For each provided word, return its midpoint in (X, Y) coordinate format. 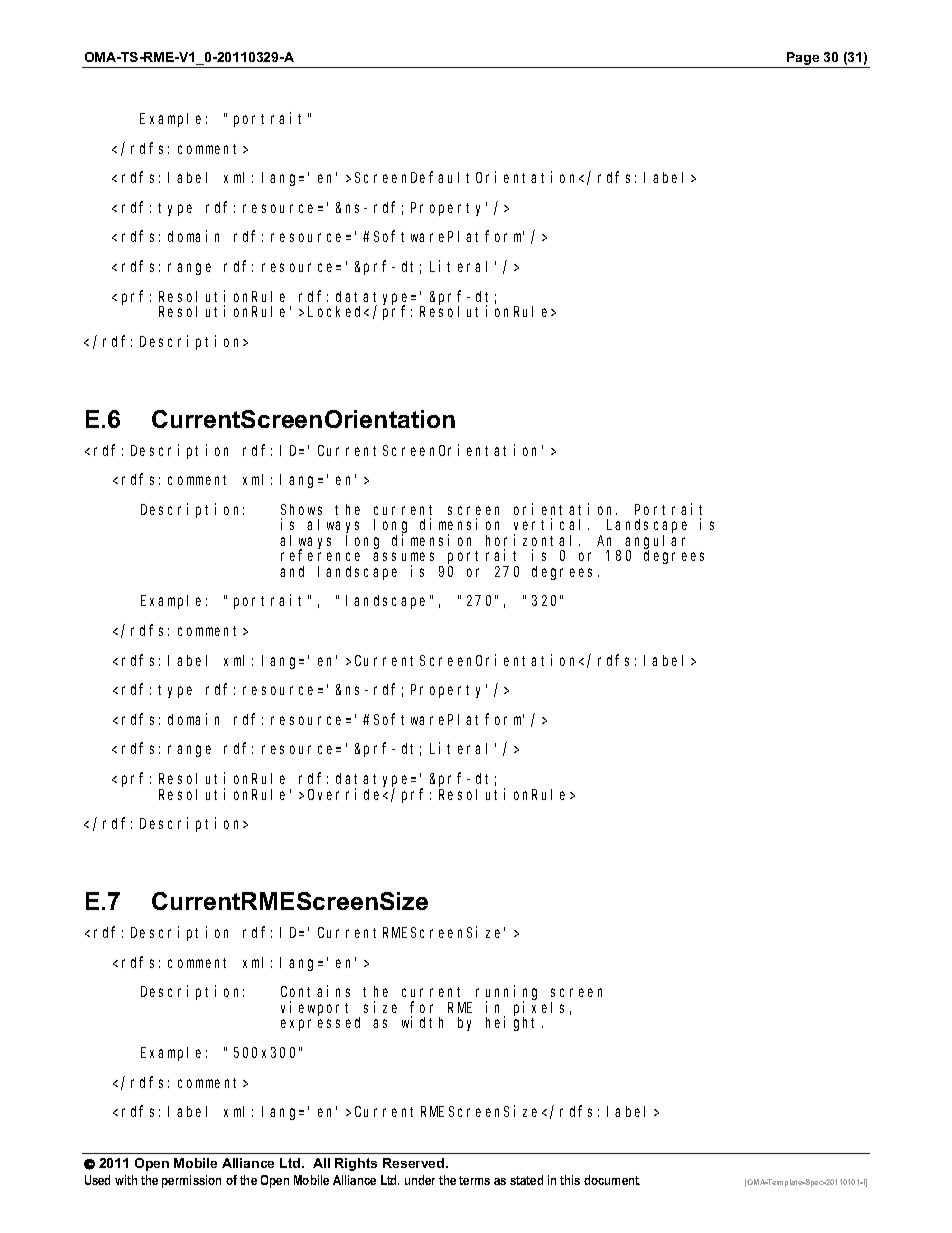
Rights (356, 1164)
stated (526, 1180)
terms (474, 1180)
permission (191, 1181)
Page (803, 60)
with (126, 1180)
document (612, 1180)
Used (97, 1180)
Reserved (415, 1163)
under (420, 1180)
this (570, 1180)
